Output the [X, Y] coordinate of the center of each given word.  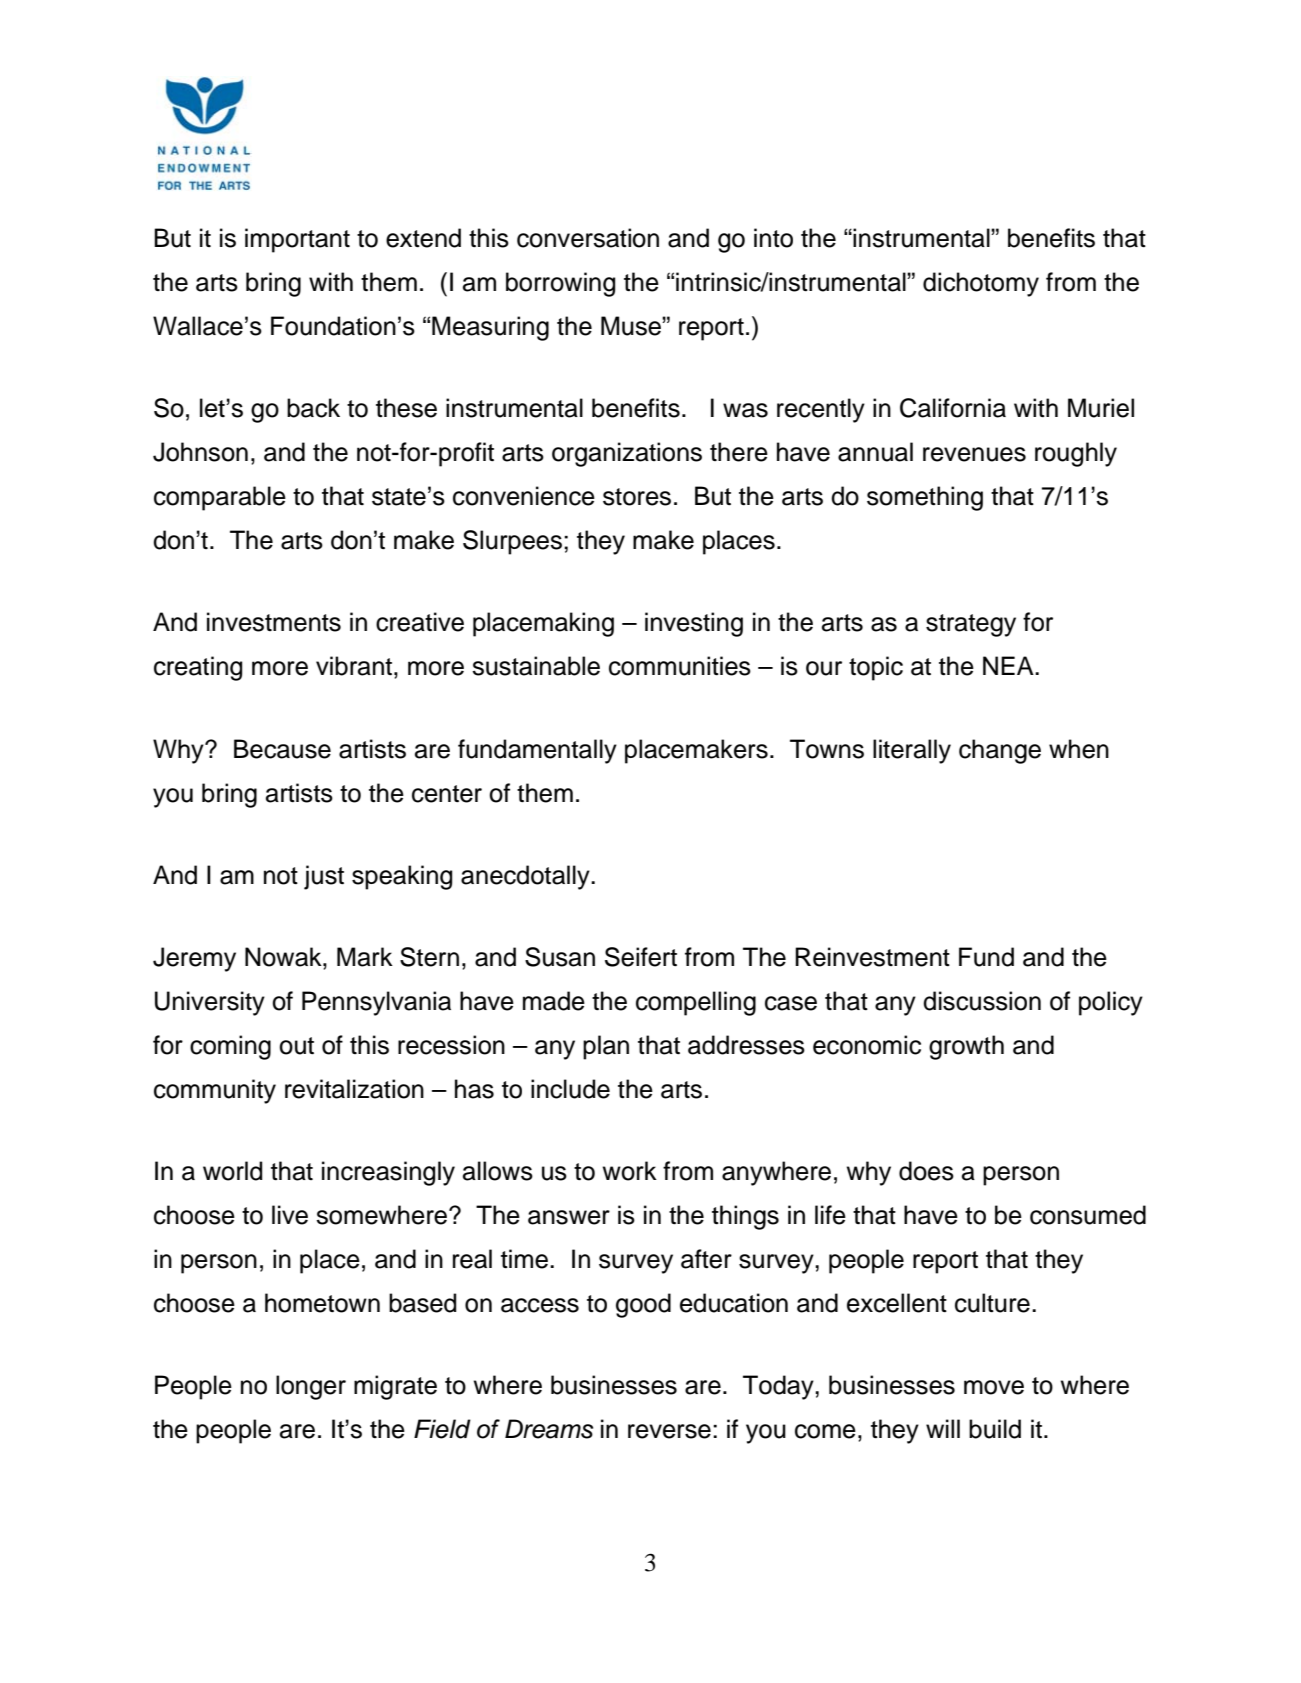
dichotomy [981, 284]
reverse [669, 1431]
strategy [971, 625]
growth [966, 1047]
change [1000, 751]
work [630, 1171]
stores [637, 497]
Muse [632, 326]
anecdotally [526, 877]
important [297, 240]
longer [311, 1387]
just [324, 877]
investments [274, 622]
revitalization [354, 1089]
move [994, 1387]
